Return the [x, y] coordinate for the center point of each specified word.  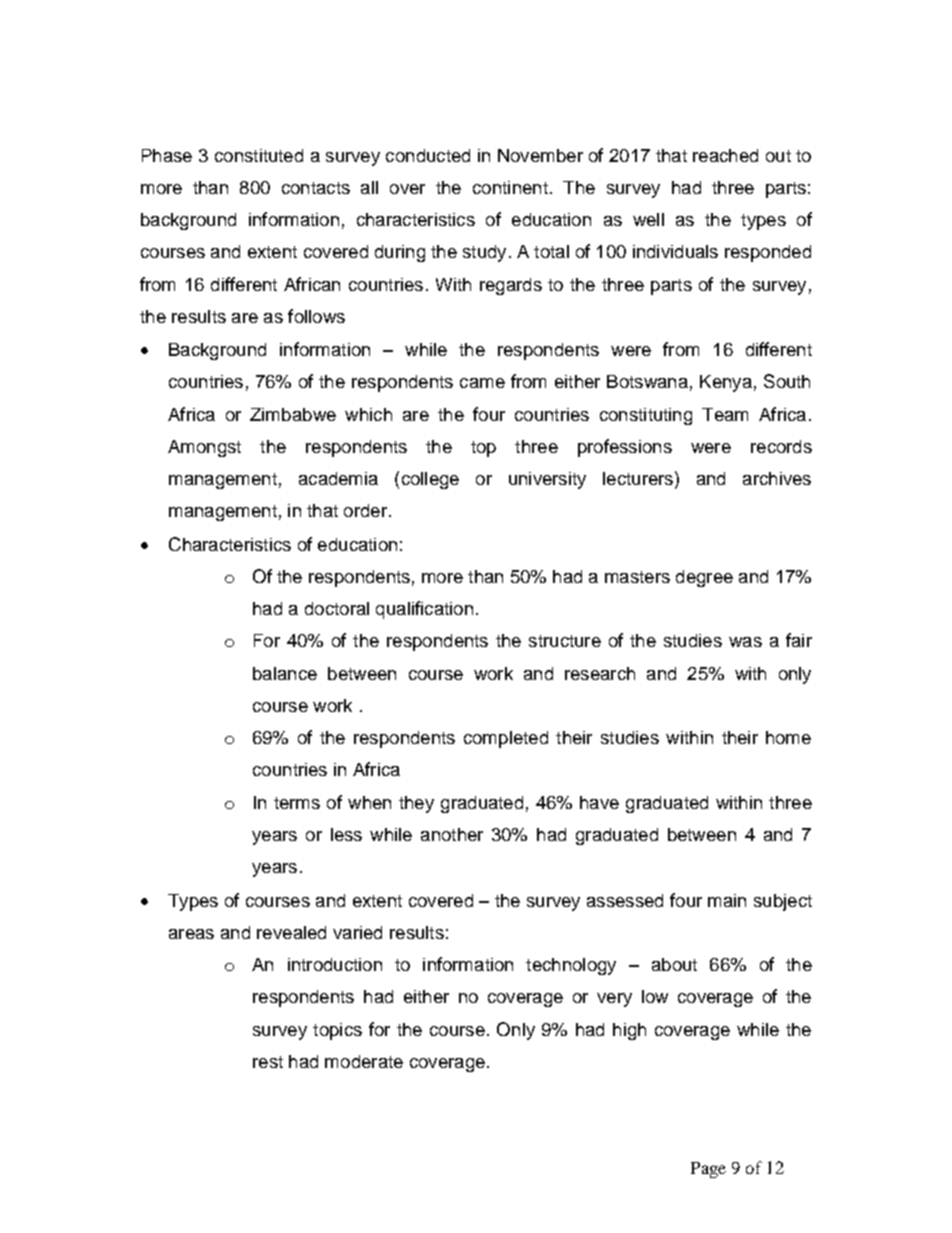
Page [708, 1170]
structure [565, 641]
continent [510, 187]
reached [725, 155]
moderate [364, 1061]
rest [268, 1062]
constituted [259, 155]
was [745, 642]
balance [285, 673]
